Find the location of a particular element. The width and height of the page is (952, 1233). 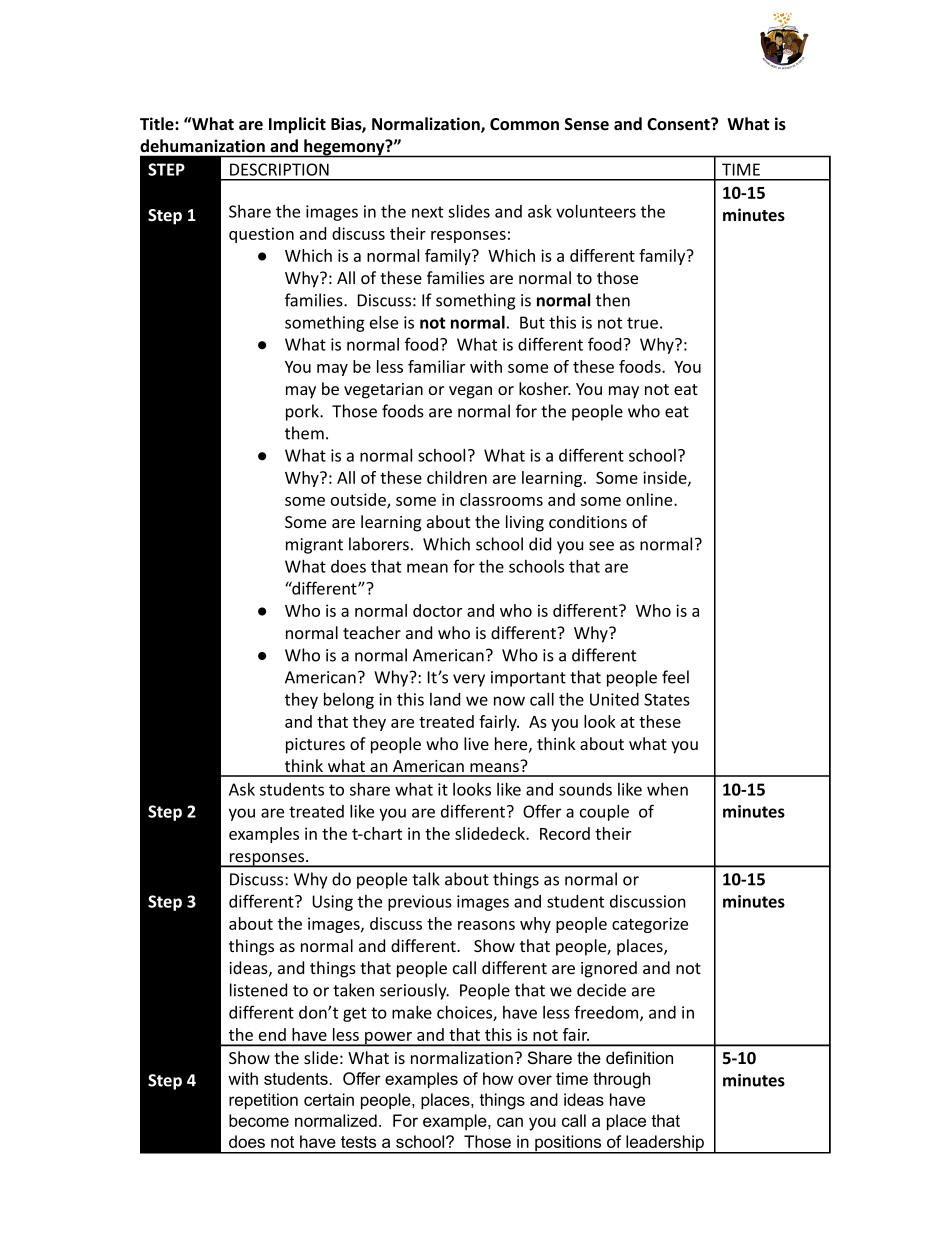

become is located at coordinates (259, 1120).
